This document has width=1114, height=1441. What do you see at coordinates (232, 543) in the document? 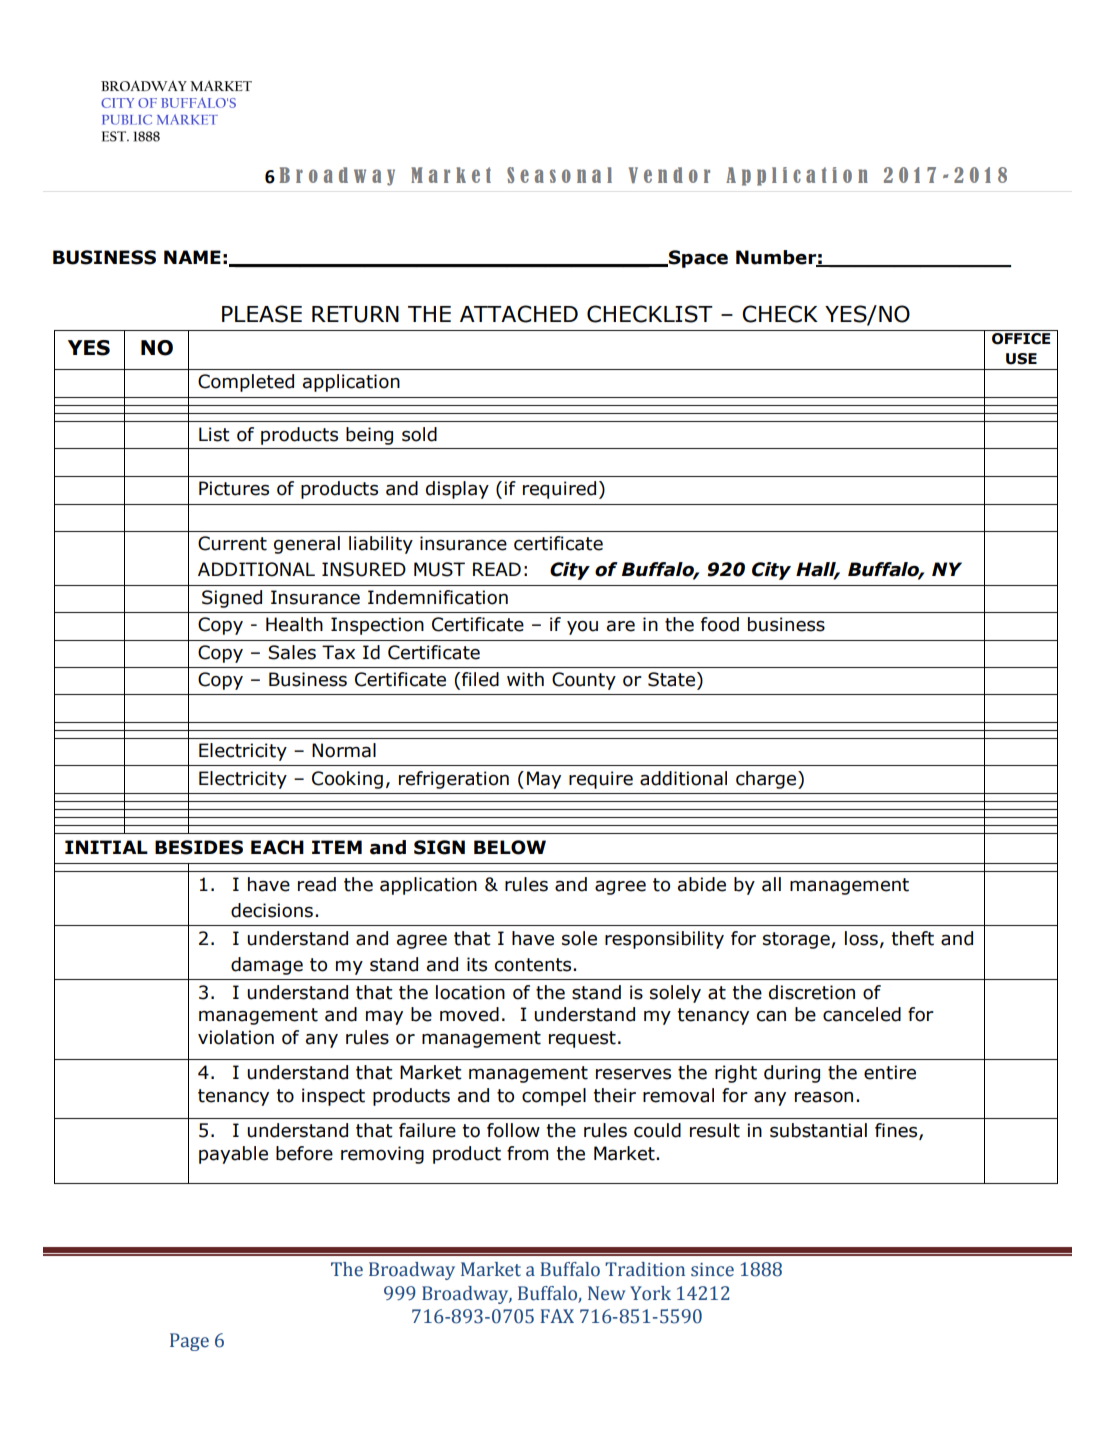
I see `Current` at bounding box center [232, 543].
